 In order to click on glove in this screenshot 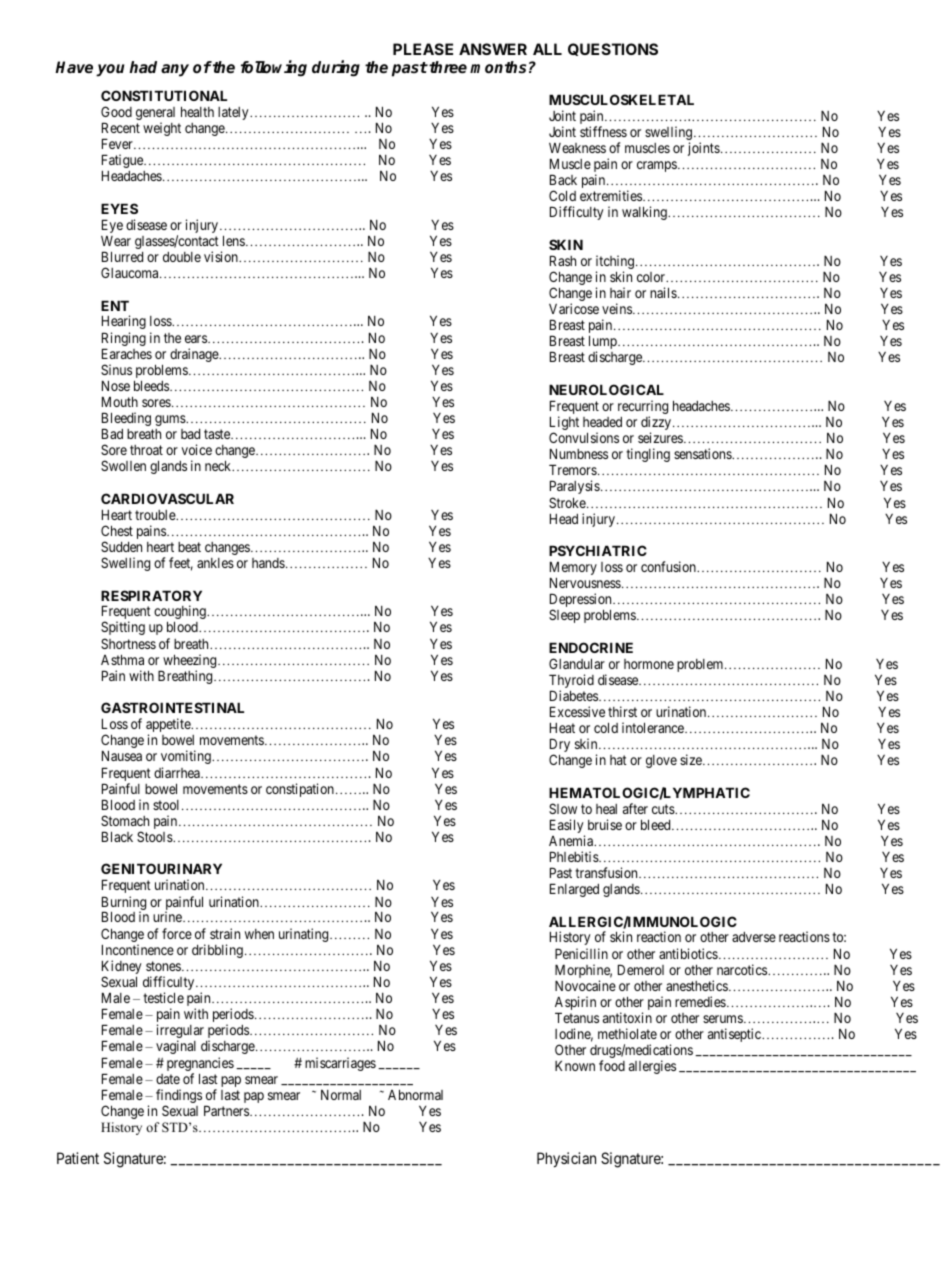, I will do `click(661, 761)`.
